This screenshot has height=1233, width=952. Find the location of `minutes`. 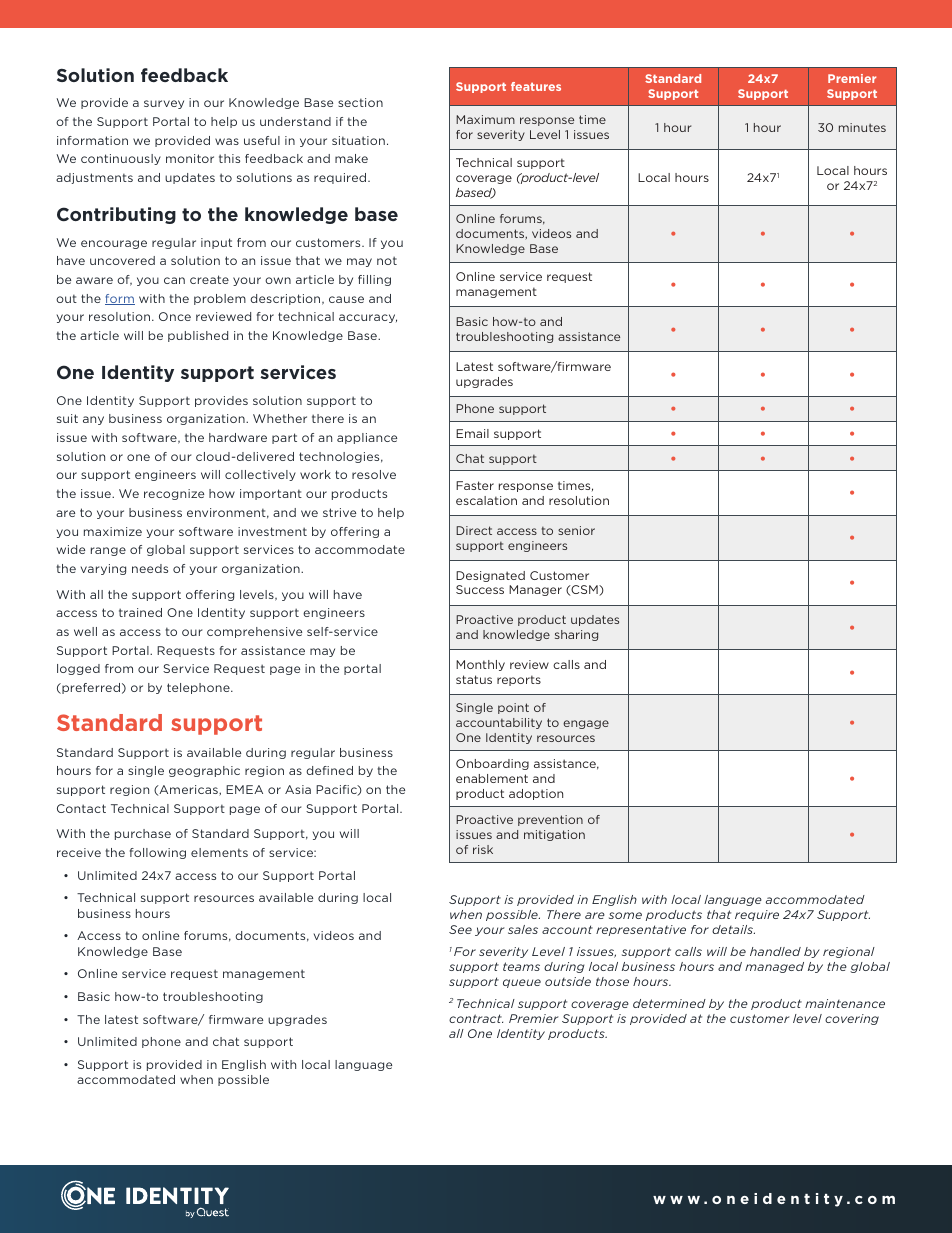

minutes is located at coordinates (862, 127).
